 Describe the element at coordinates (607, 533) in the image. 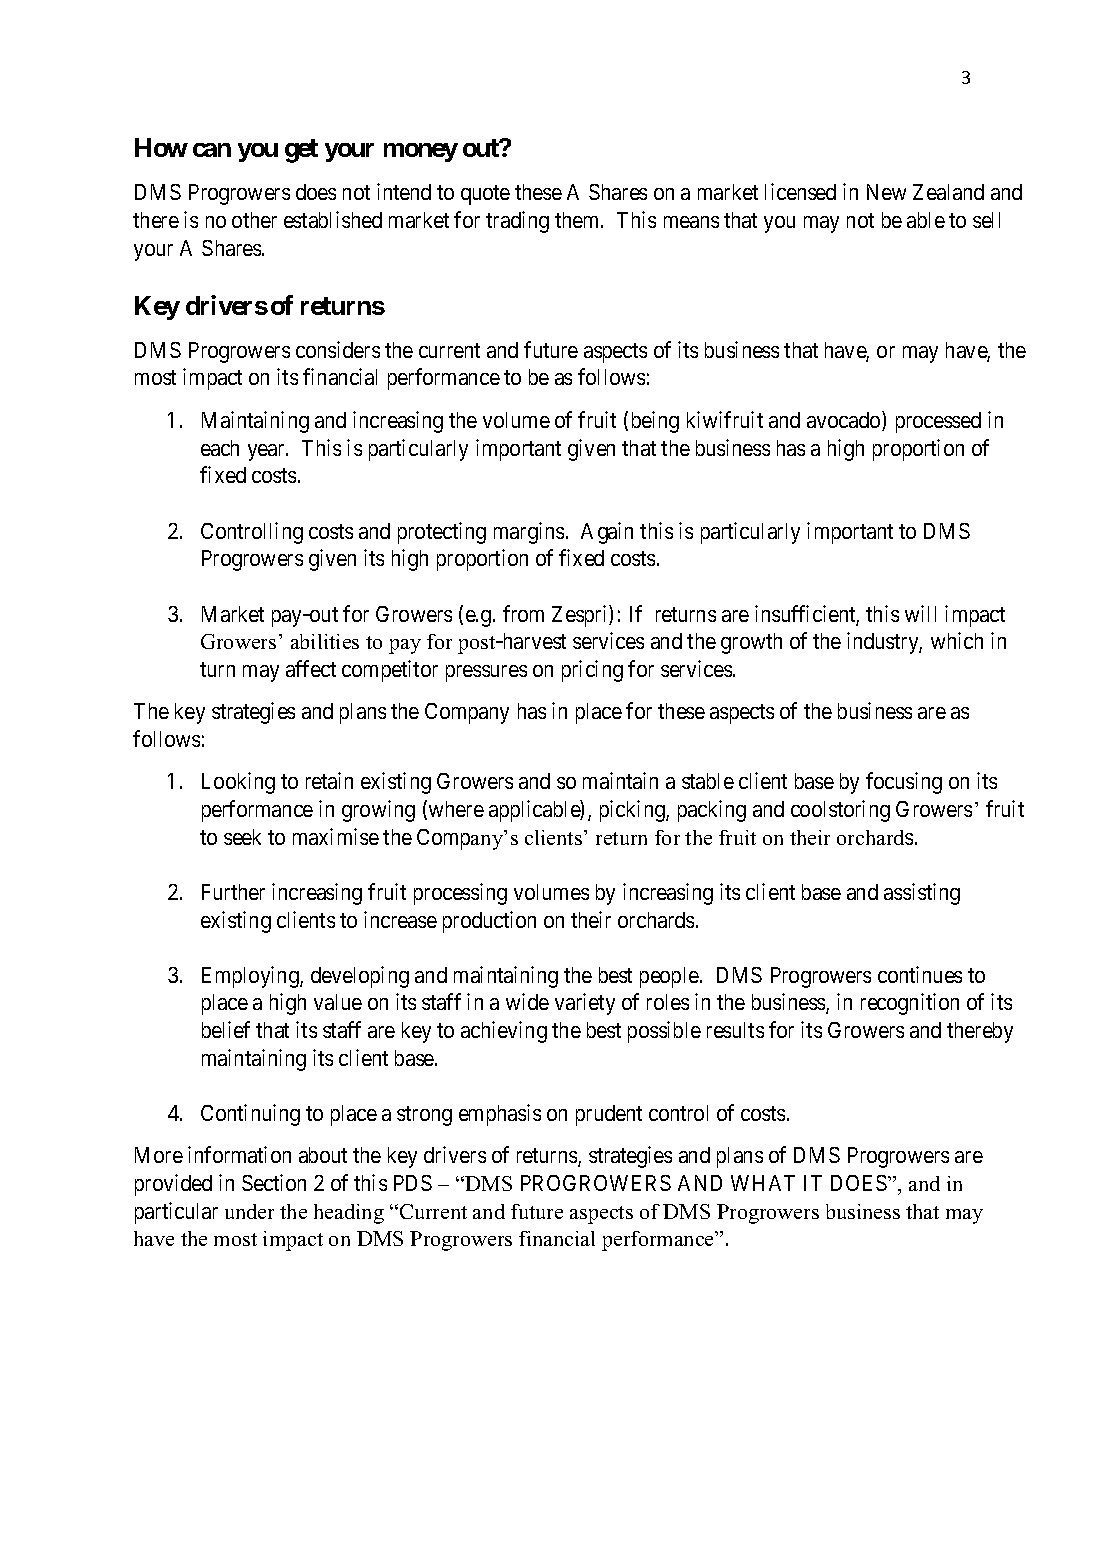

I see `Again` at that location.
